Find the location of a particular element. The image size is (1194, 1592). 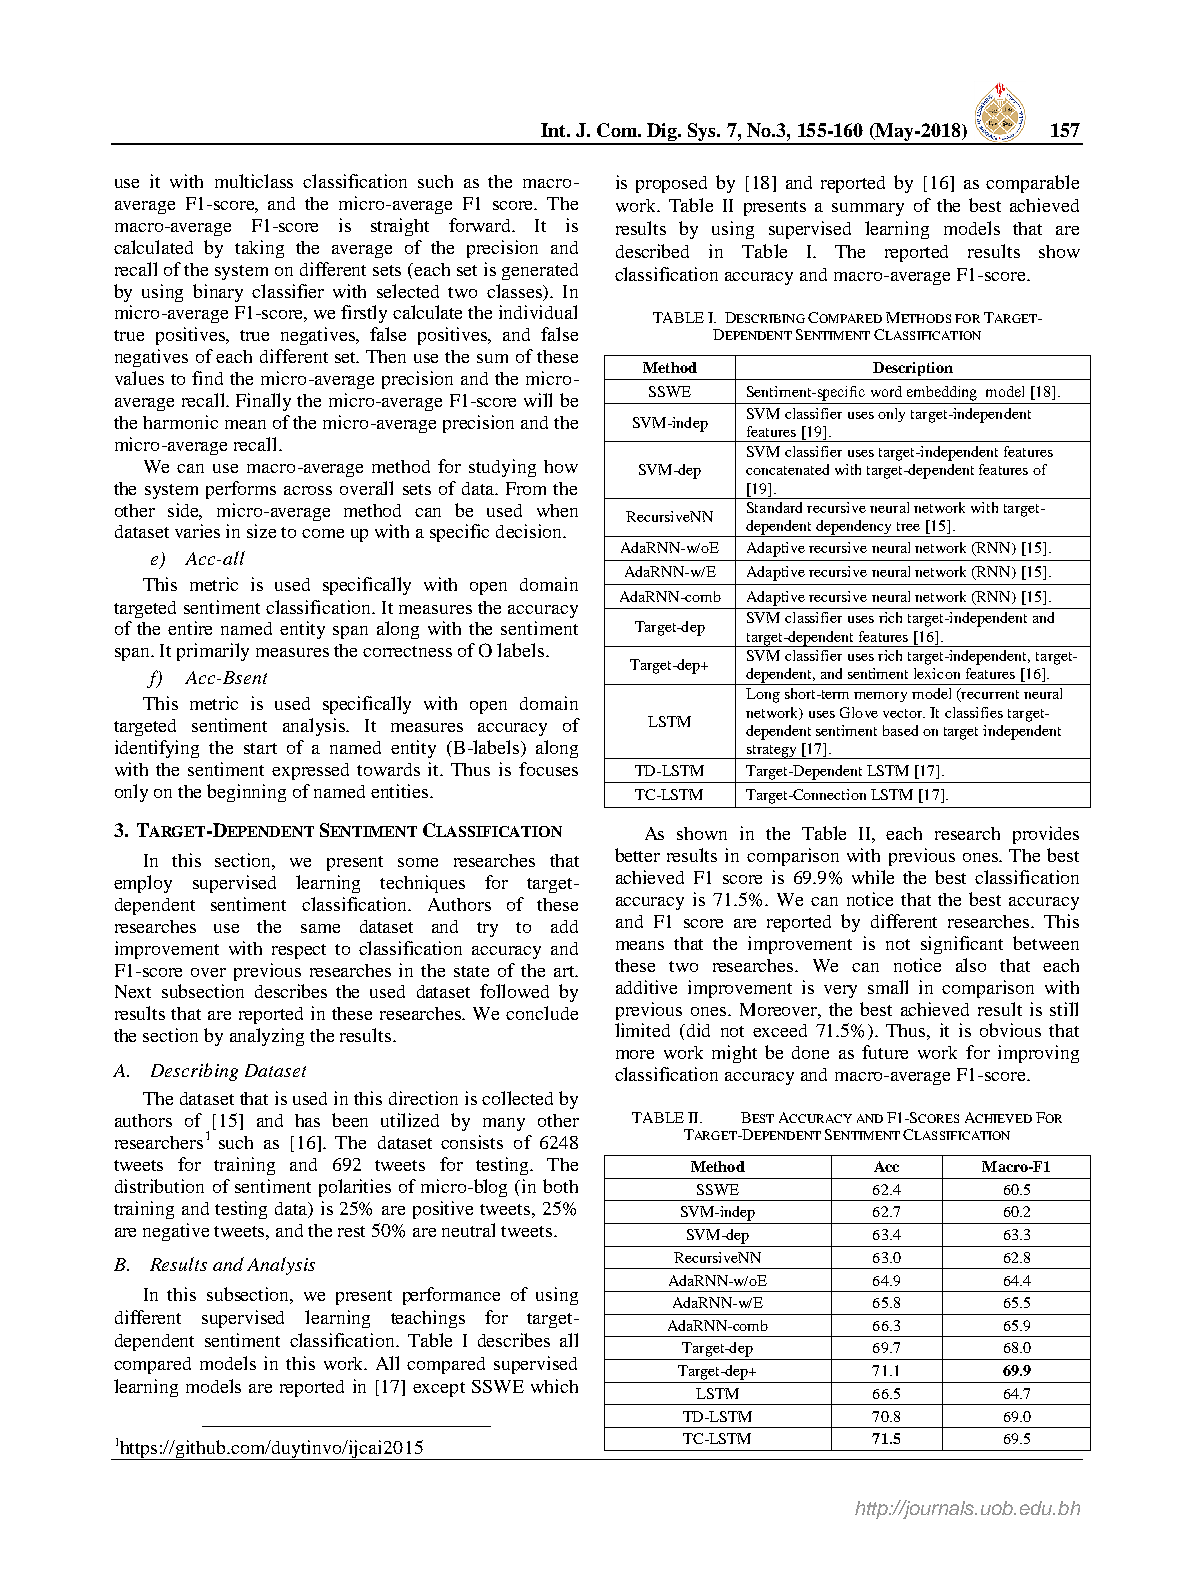

taking is located at coordinates (259, 249).
